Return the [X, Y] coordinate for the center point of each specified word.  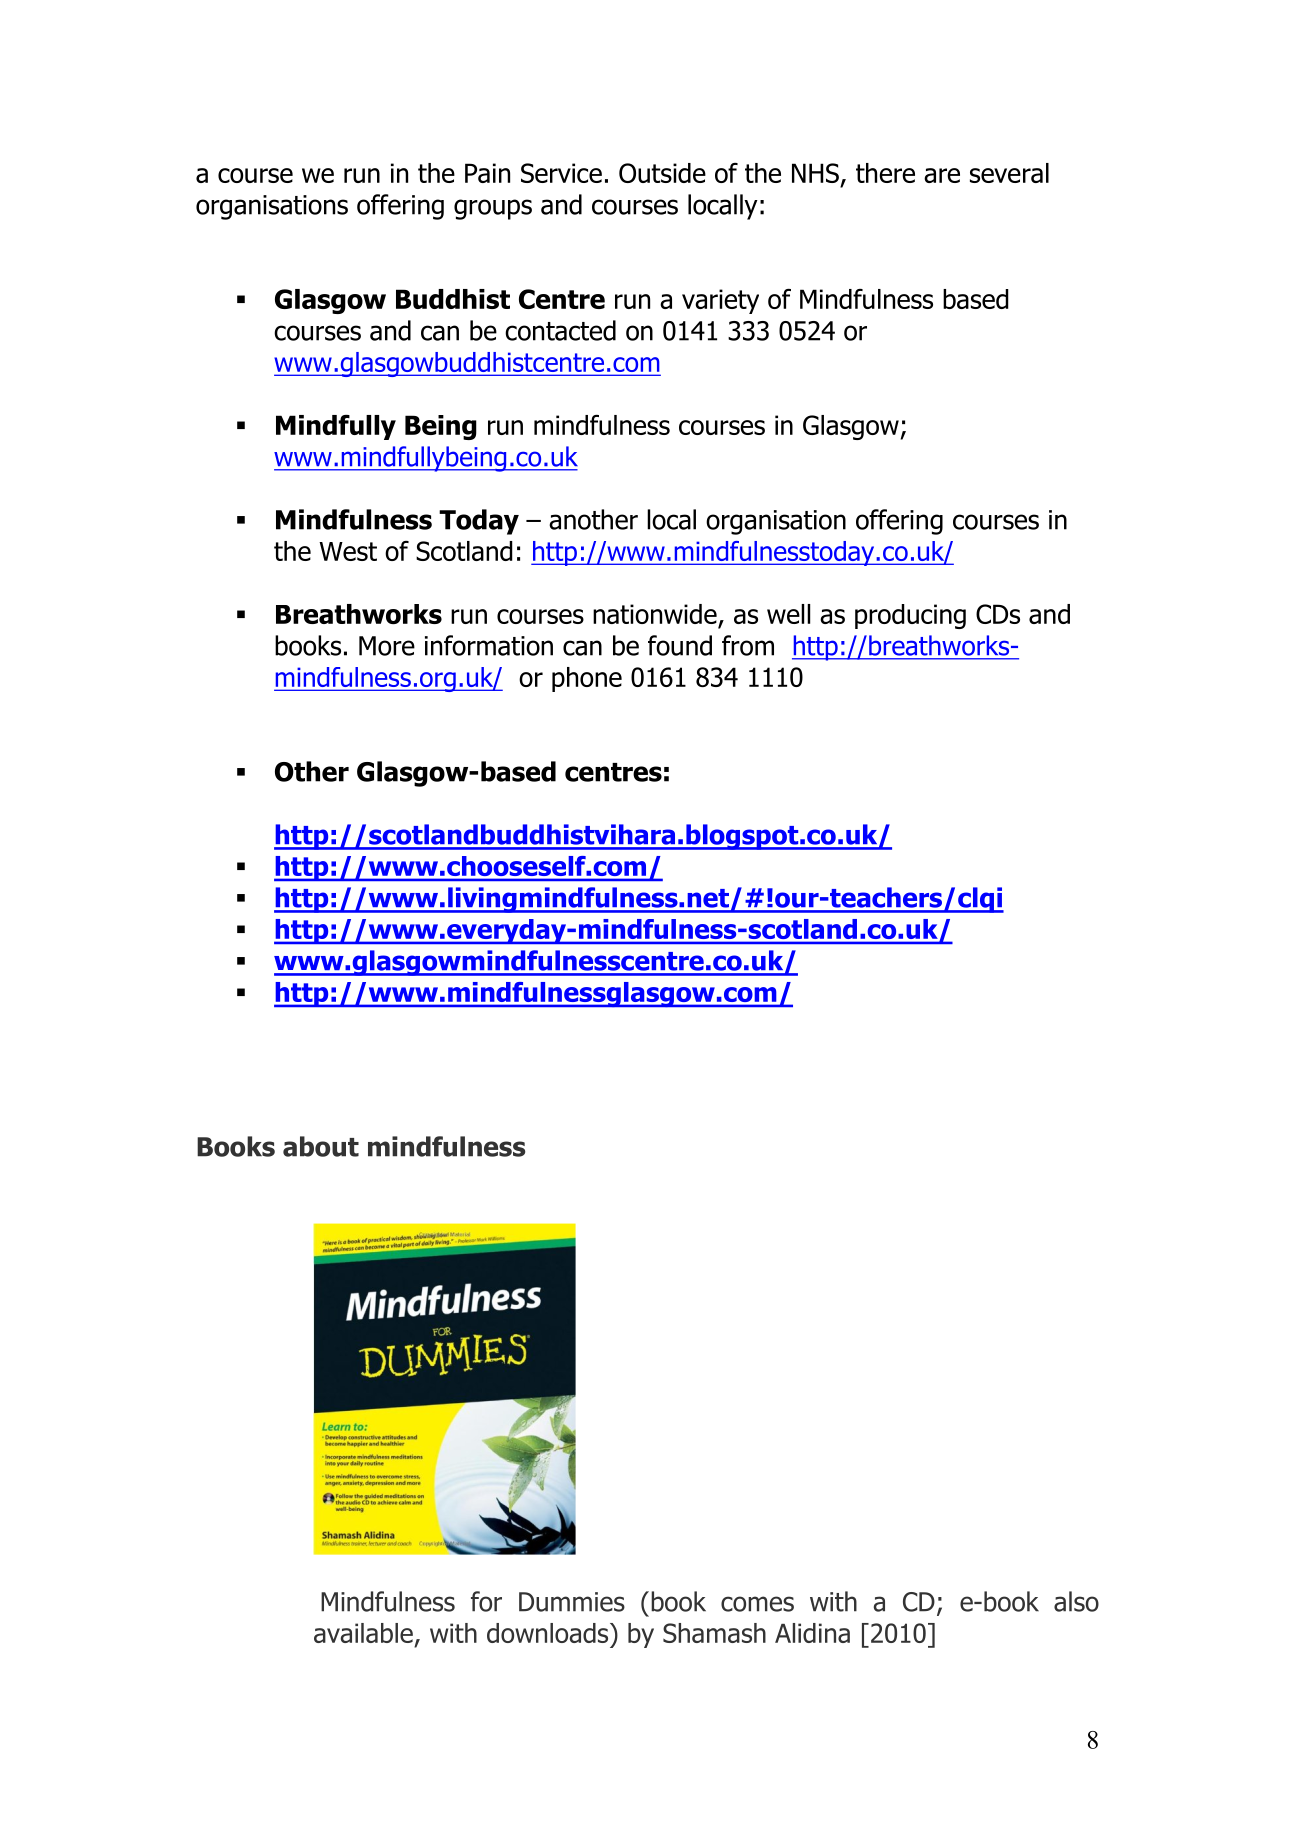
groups [493, 209]
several [1009, 173]
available [363, 1633]
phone [587, 679]
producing [910, 616]
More [387, 646]
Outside [662, 173]
